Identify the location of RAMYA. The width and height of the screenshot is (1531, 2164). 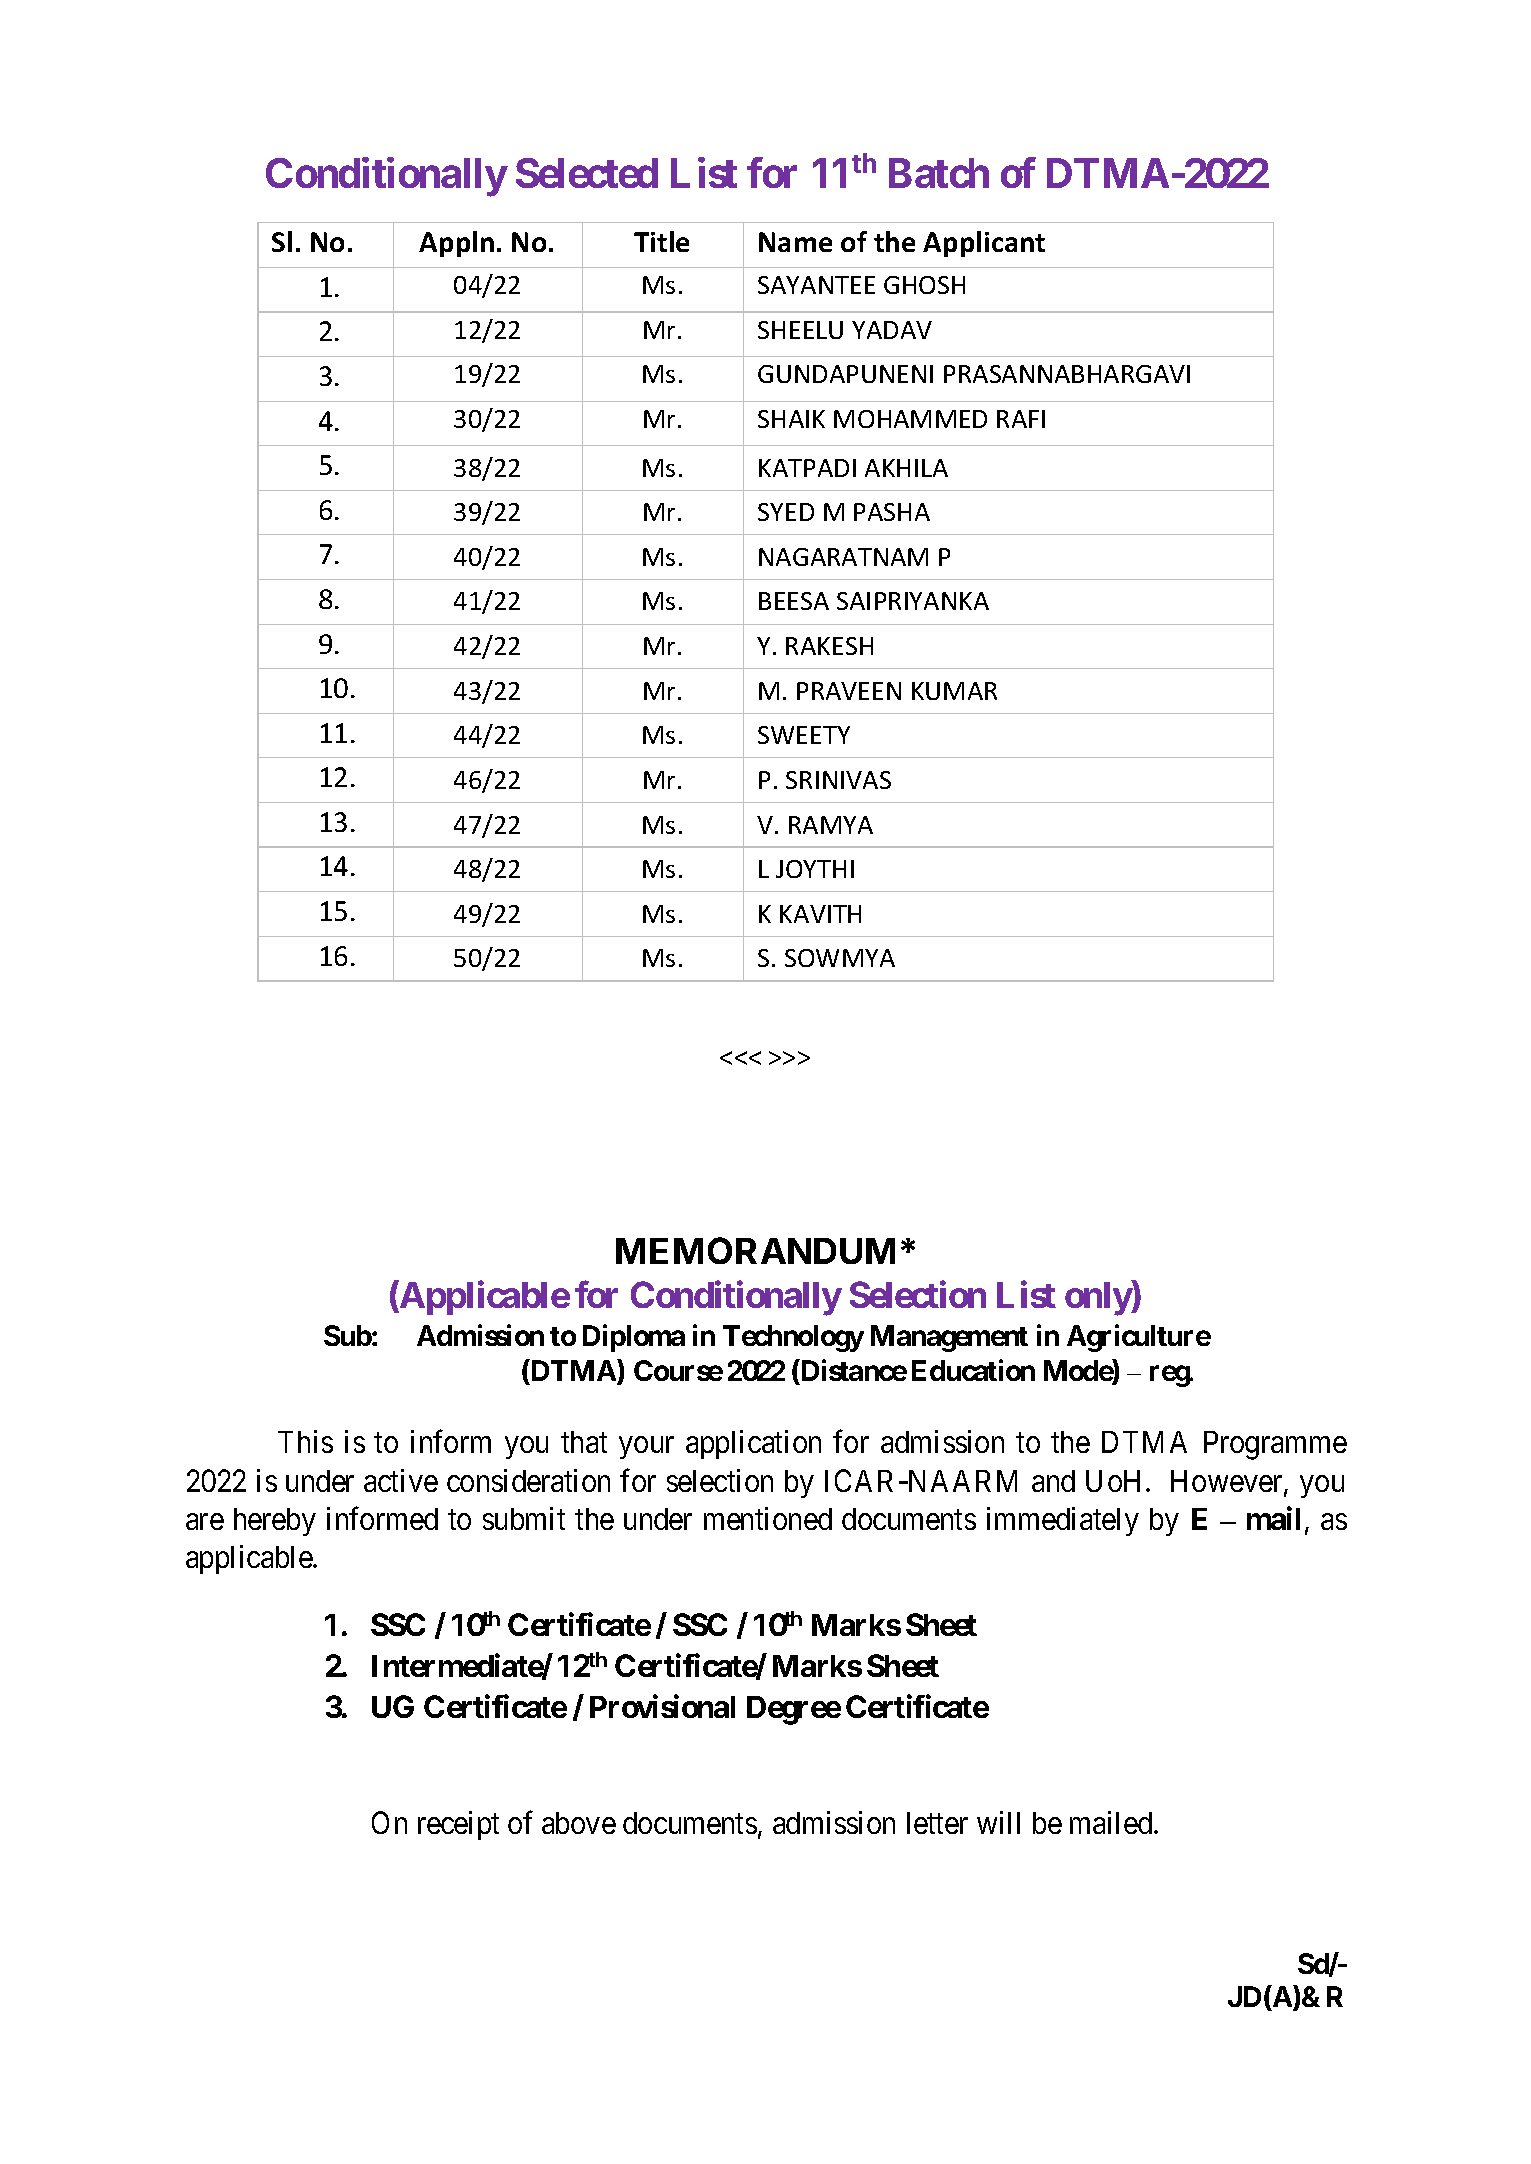
(831, 825).
